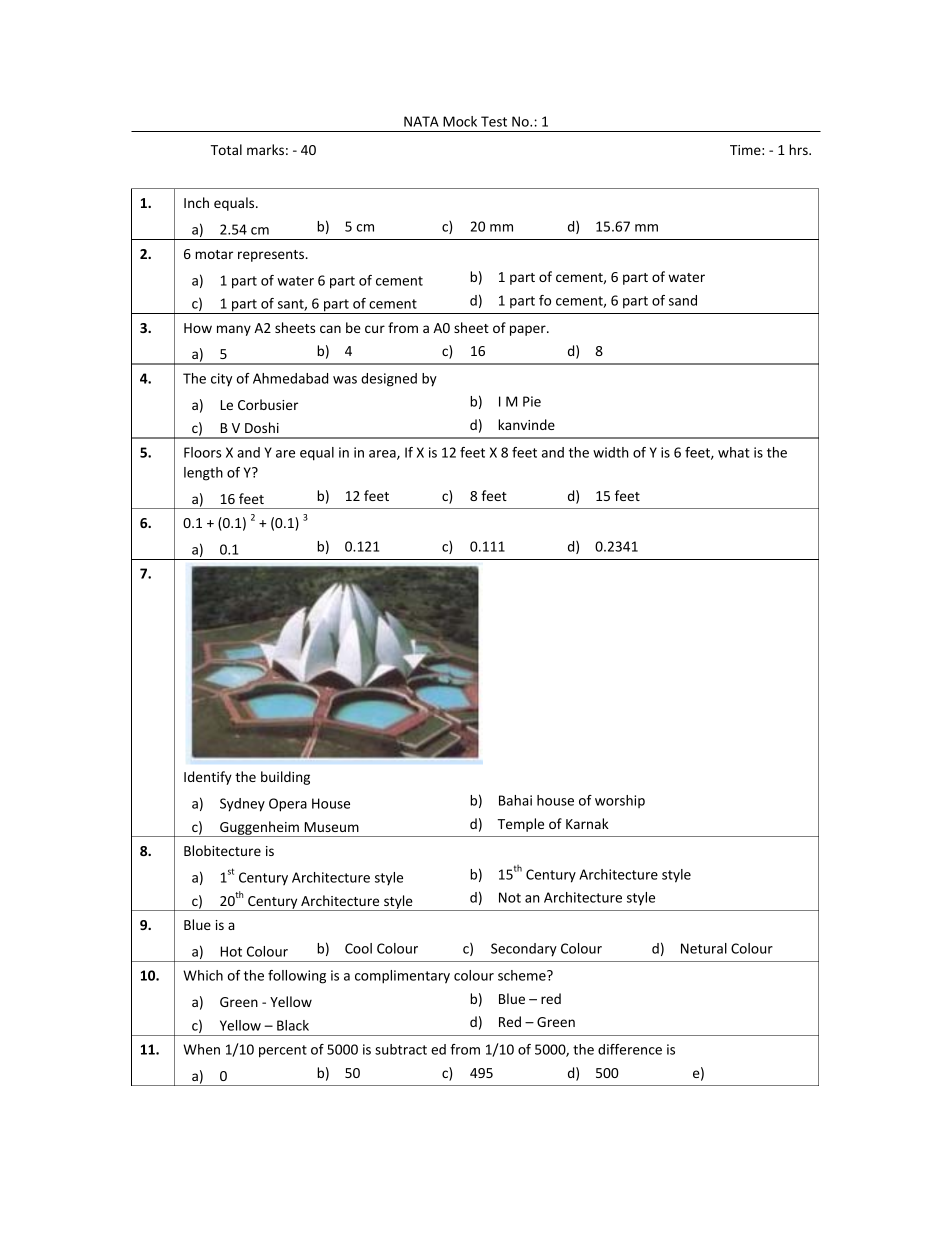  Describe the element at coordinates (630, 1049) in the screenshot. I see `difference` at that location.
